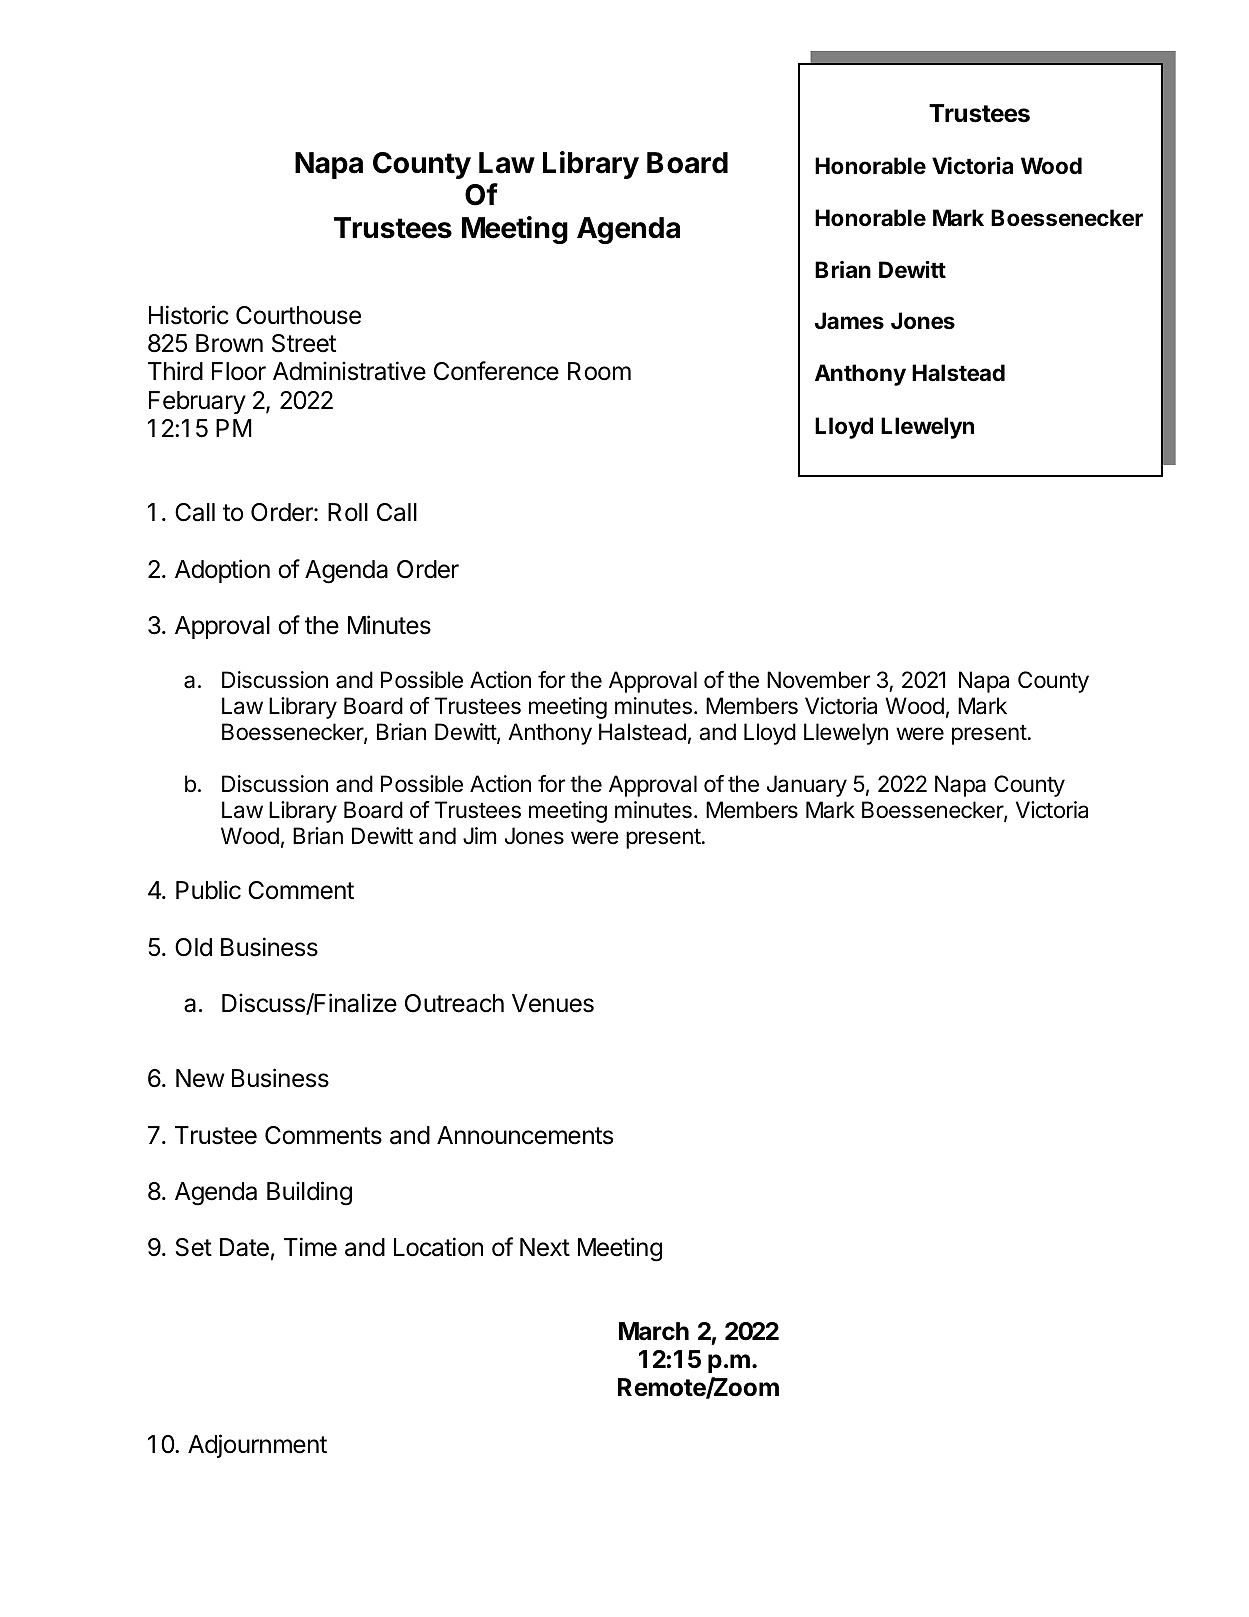 This screenshot has width=1249, height=1617. Describe the element at coordinates (222, 571) in the screenshot. I see `Adoption` at that location.
